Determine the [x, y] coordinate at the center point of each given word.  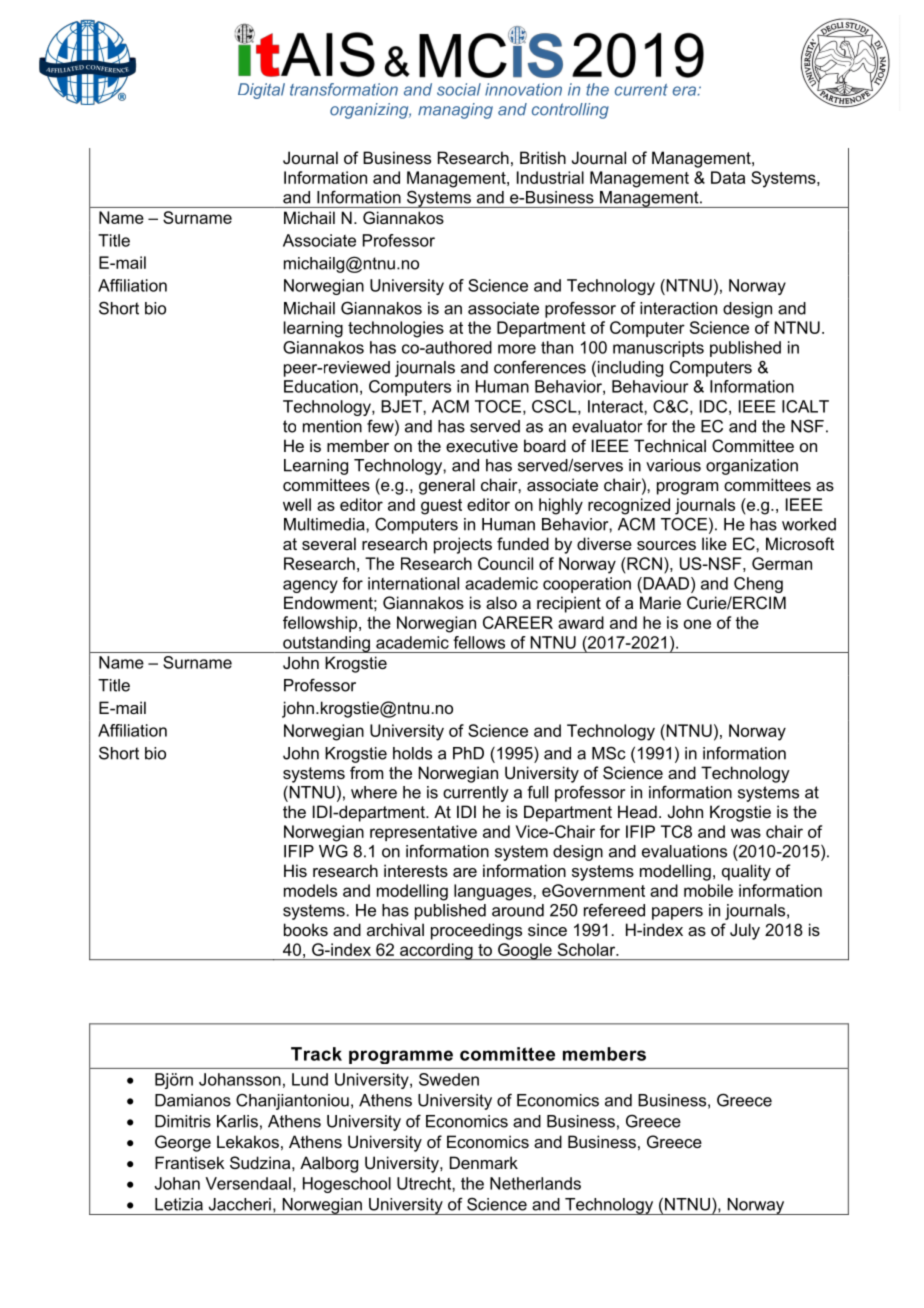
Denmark [484, 1162]
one [697, 624]
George [183, 1143]
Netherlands [535, 1183]
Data [728, 177]
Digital [261, 91]
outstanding [326, 644]
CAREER [518, 622]
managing [455, 111]
